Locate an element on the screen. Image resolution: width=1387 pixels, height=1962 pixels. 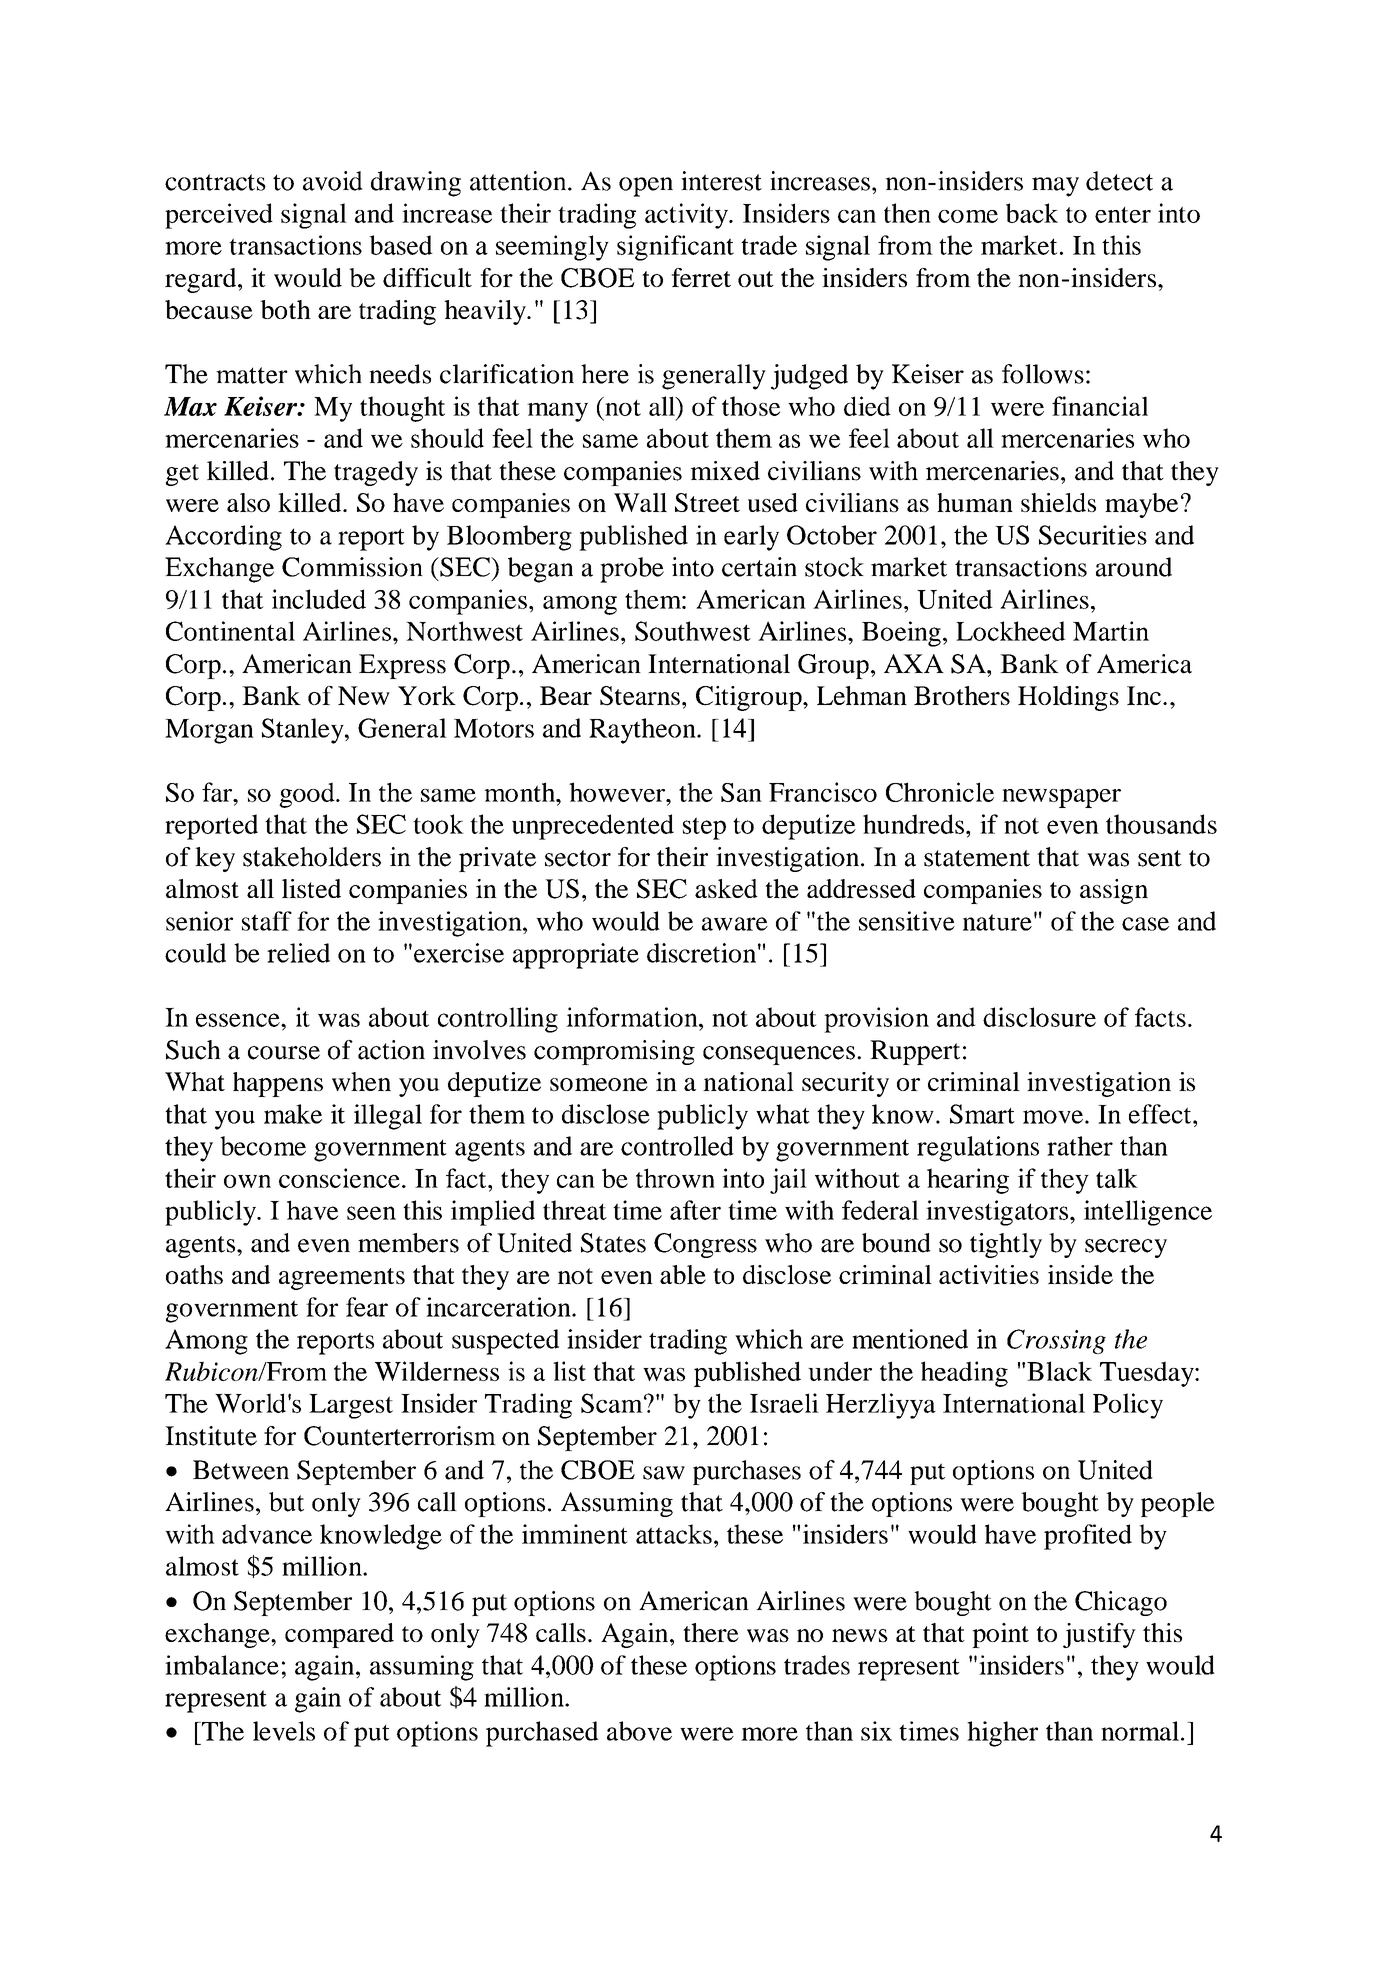
aware is located at coordinates (735, 924).
